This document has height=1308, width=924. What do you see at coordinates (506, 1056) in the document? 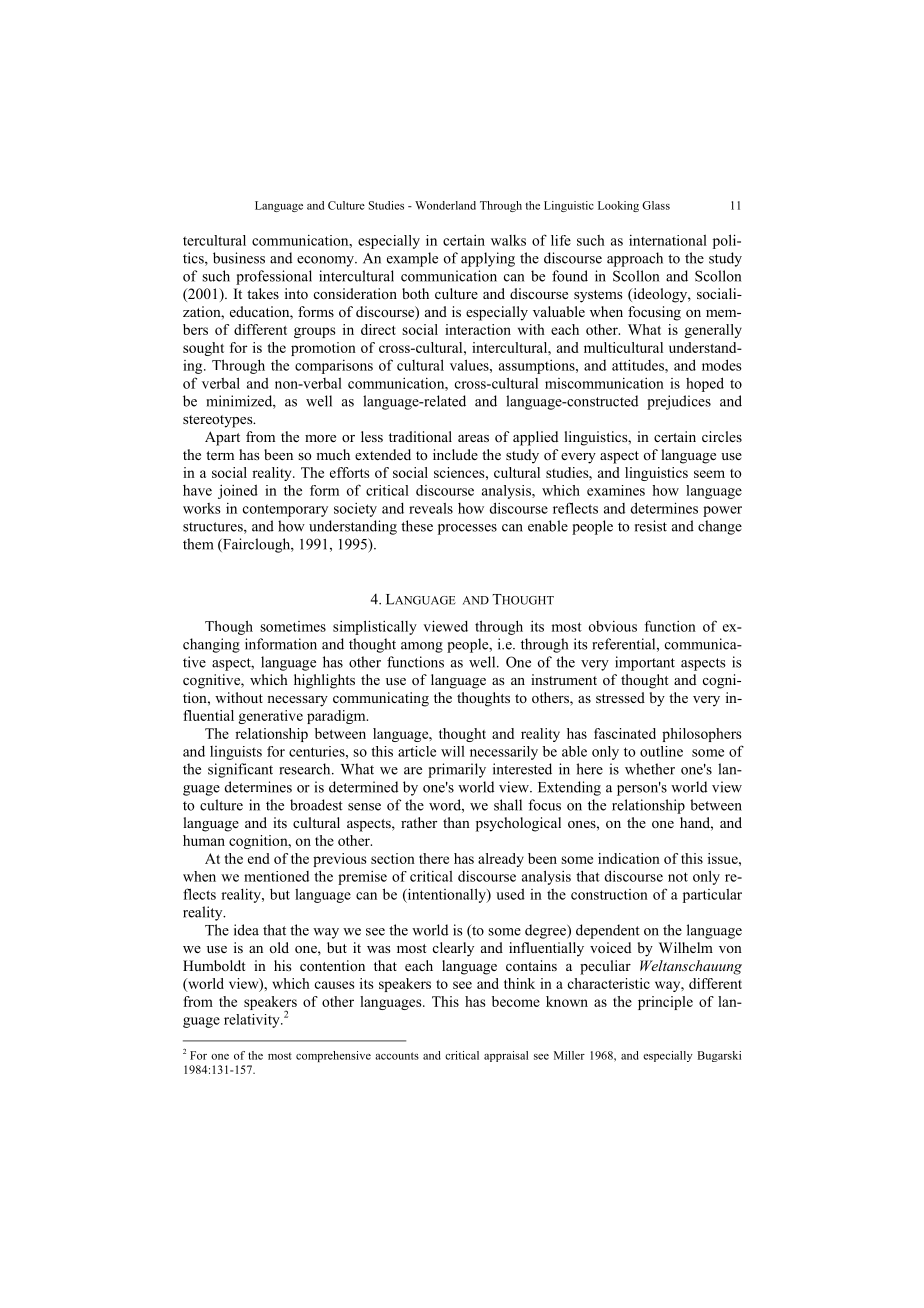
I see `appraisal` at bounding box center [506, 1056].
